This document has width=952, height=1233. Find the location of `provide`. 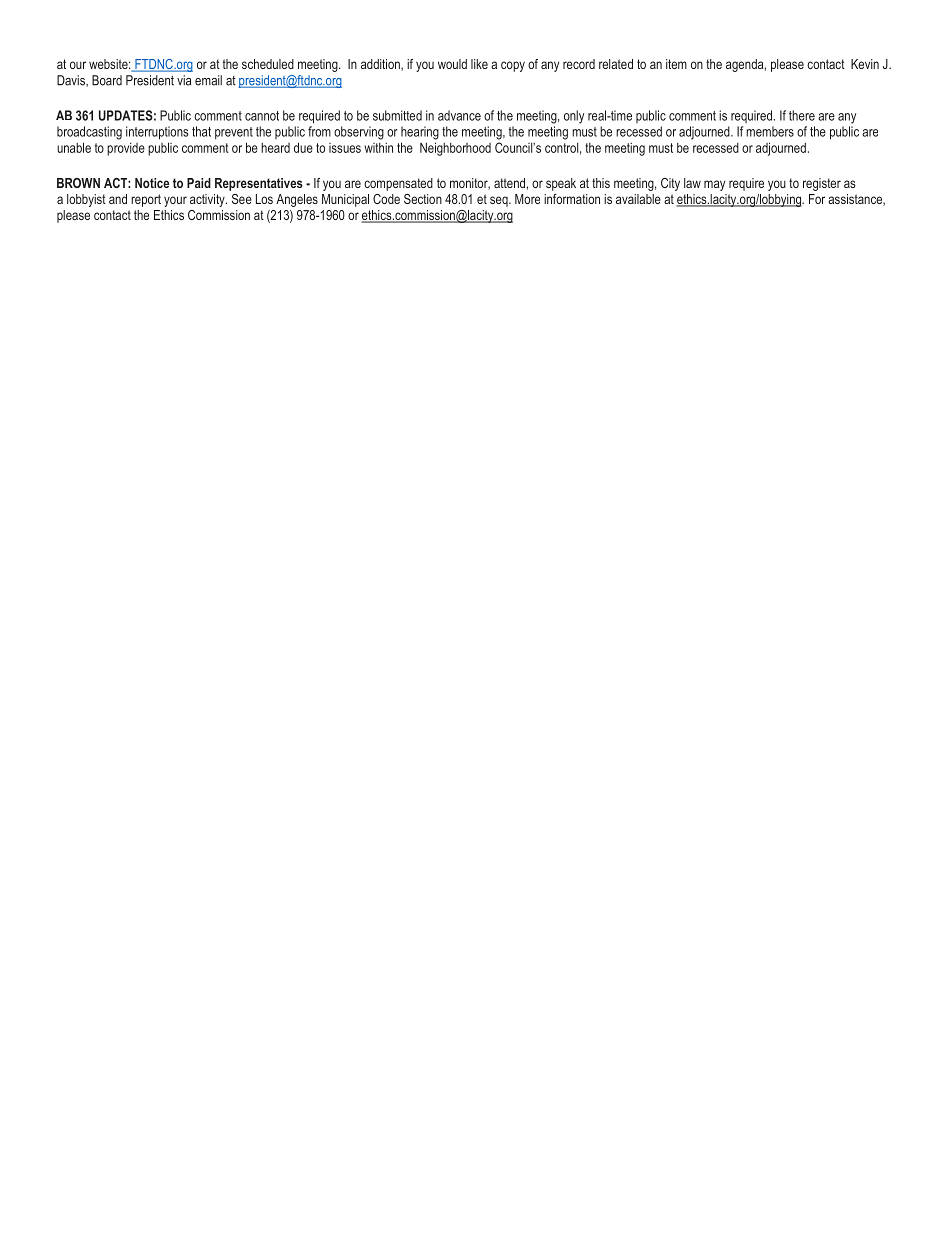

provide is located at coordinates (126, 149).
